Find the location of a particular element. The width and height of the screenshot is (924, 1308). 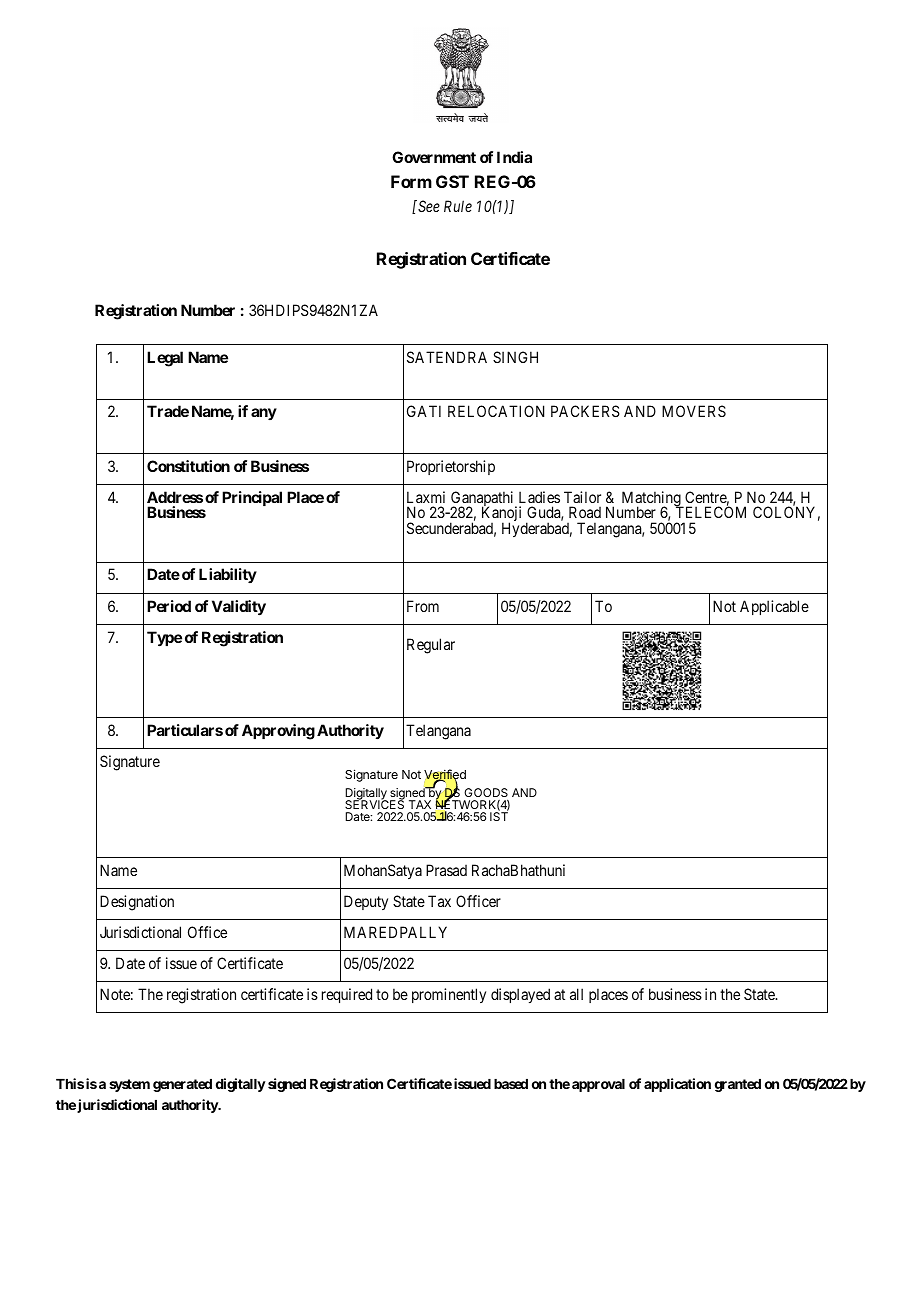

India is located at coordinates (514, 157).
